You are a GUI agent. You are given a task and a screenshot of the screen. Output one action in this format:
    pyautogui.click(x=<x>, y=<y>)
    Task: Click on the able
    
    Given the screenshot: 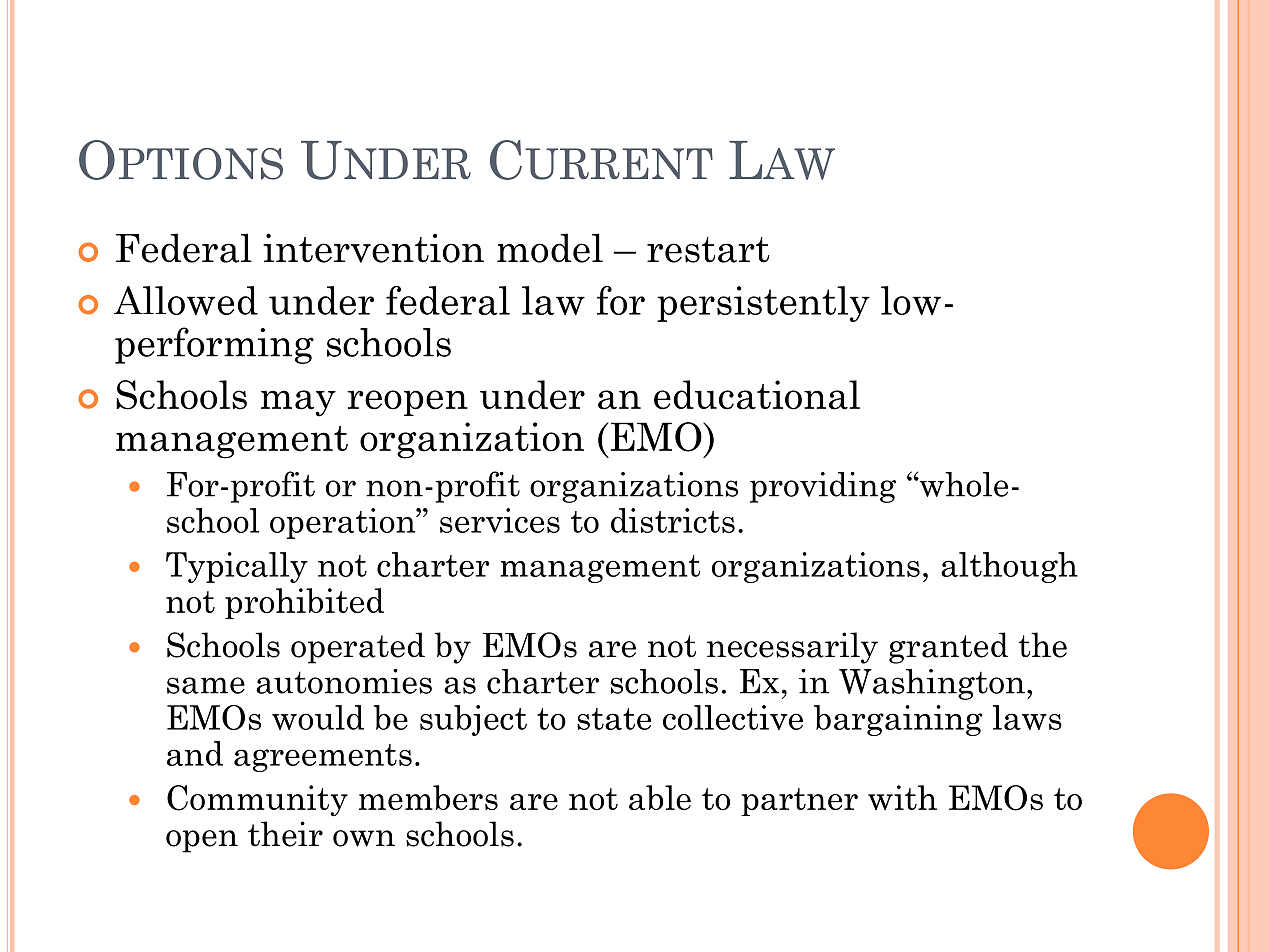 What is the action you would take?
    pyautogui.click(x=660, y=797)
